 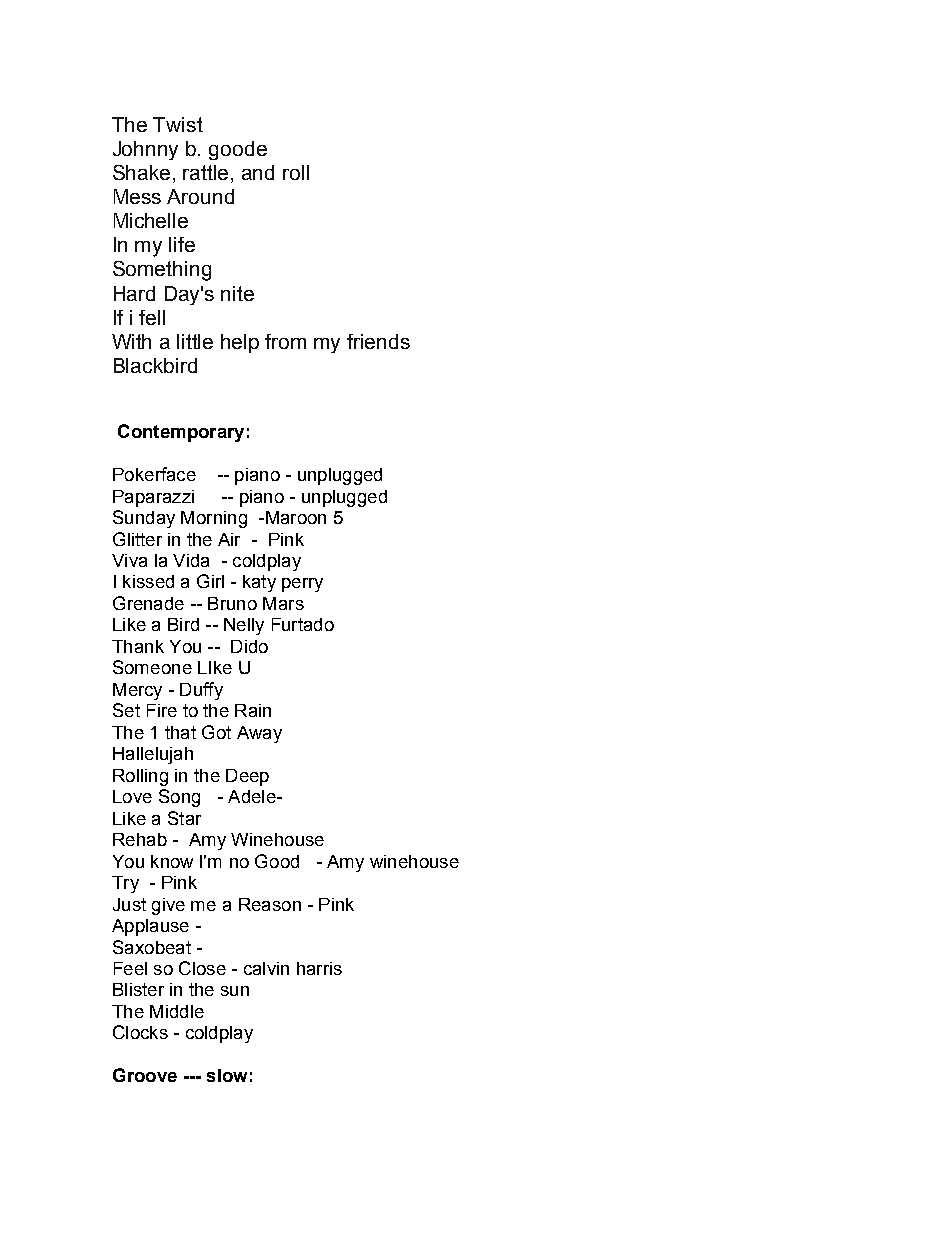 What do you see at coordinates (153, 755) in the page?
I see `Hallelujah` at bounding box center [153, 755].
